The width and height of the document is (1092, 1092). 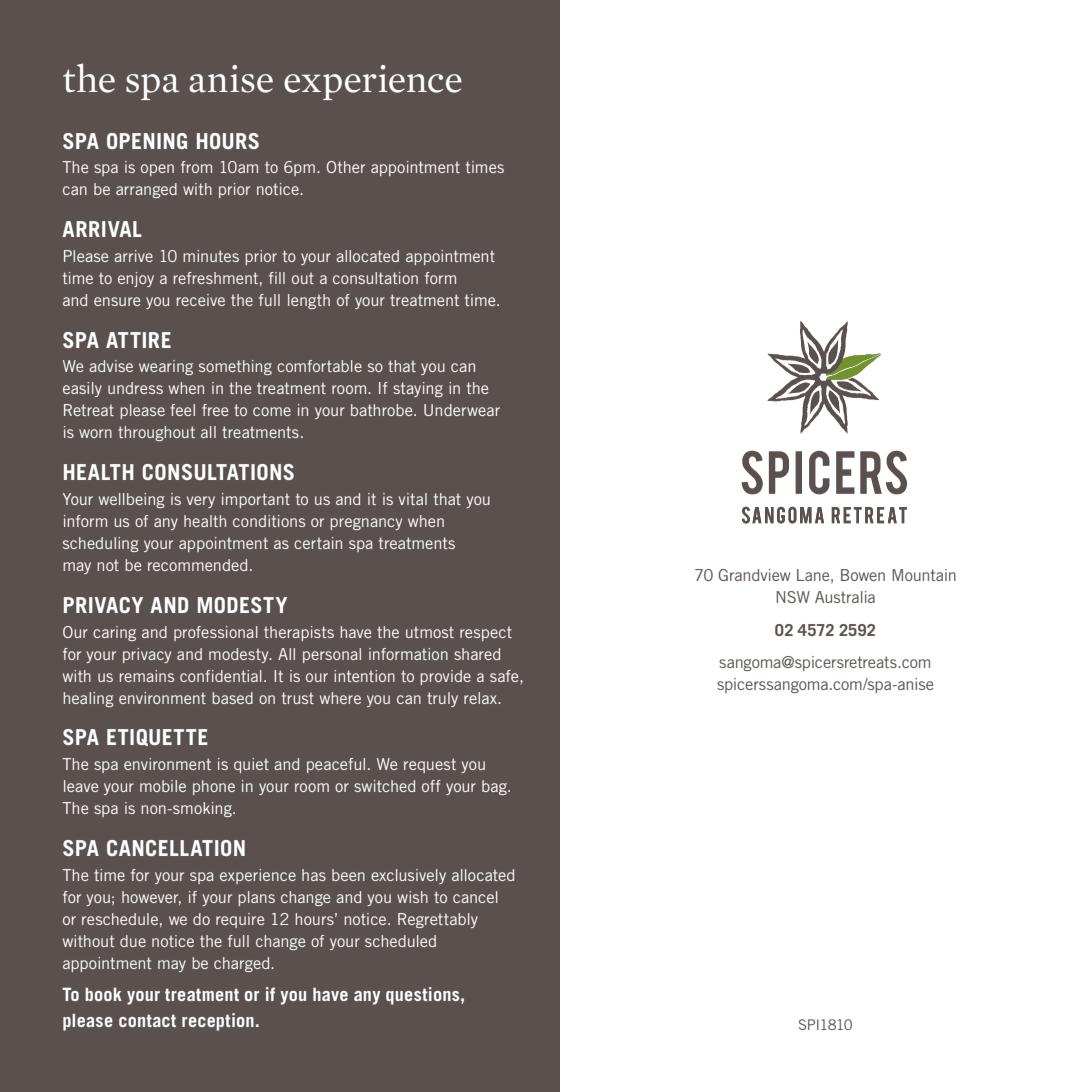 I want to click on arranged, so click(x=146, y=190).
